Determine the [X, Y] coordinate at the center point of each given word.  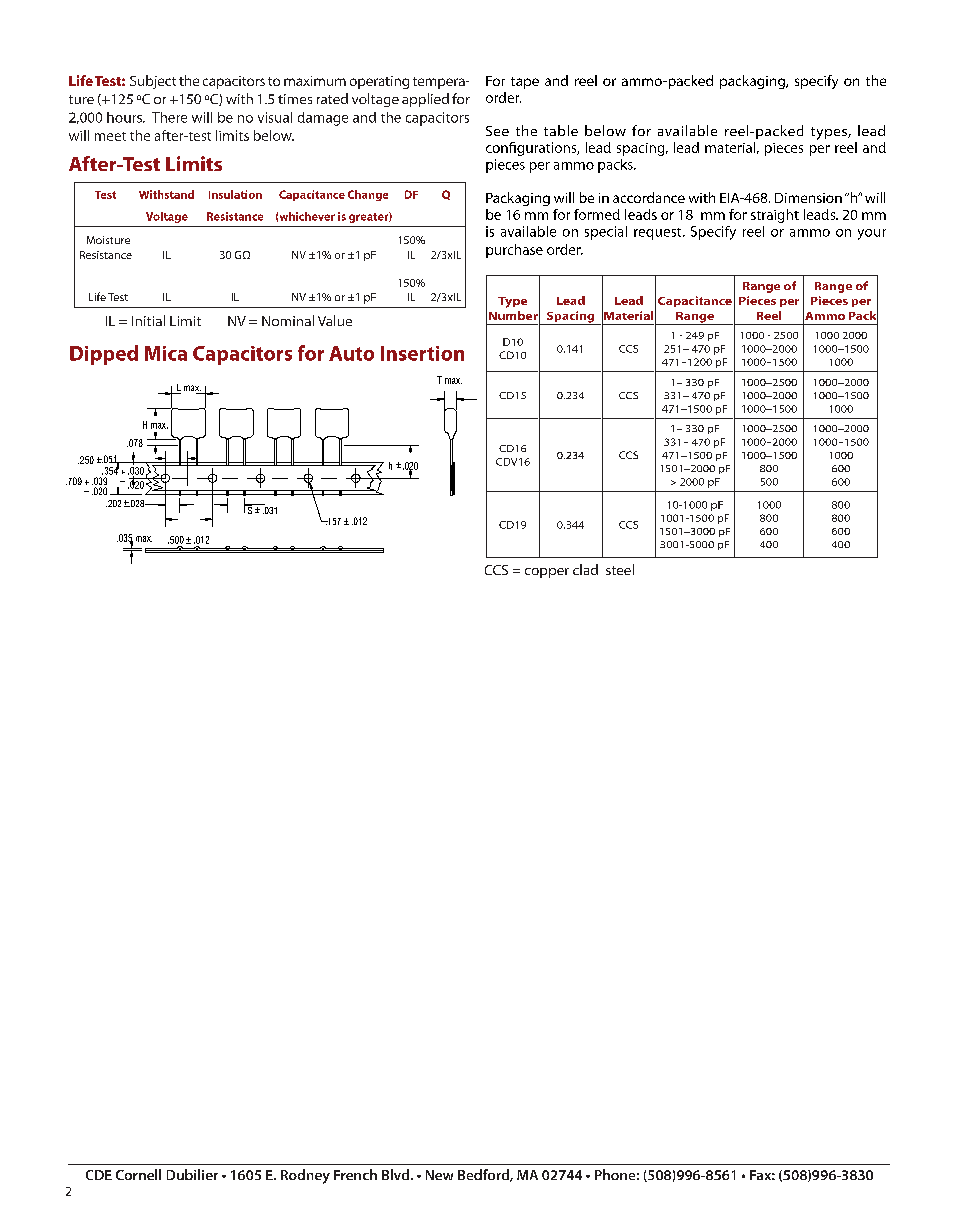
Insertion [422, 353]
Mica [166, 353]
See [497, 131]
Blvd [397, 1174]
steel [620, 569]
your [872, 234]
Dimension [808, 198]
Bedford [484, 1175]
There [169, 117]
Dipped [104, 355]
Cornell [138, 1174]
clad [585, 569]
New [439, 1175]
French [355, 1174]
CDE [99, 1175]
